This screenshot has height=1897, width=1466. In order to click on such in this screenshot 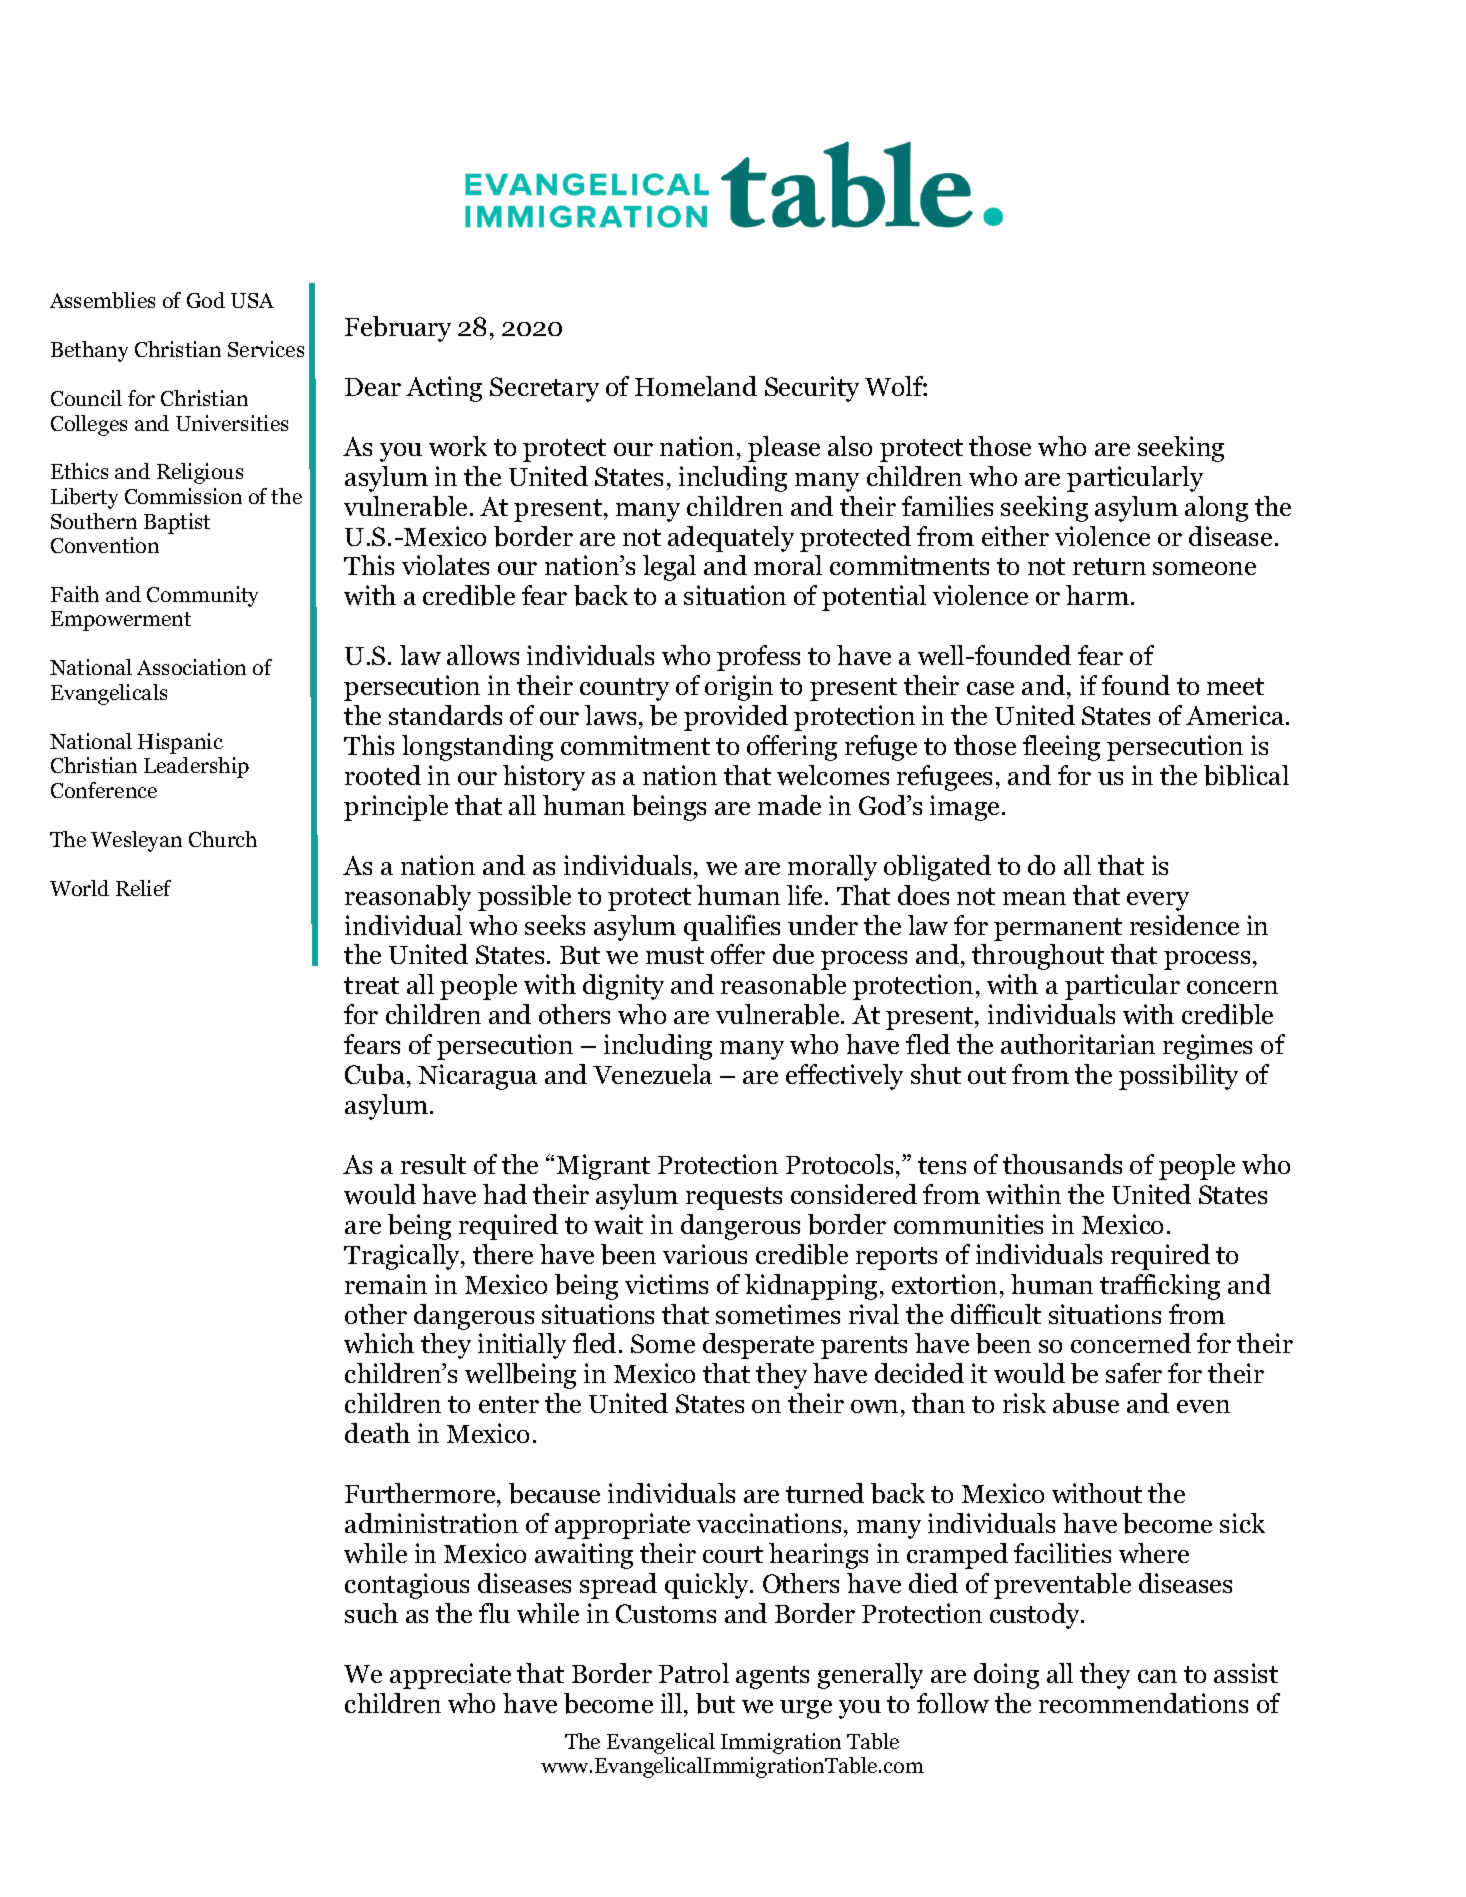, I will do `click(371, 1613)`.
